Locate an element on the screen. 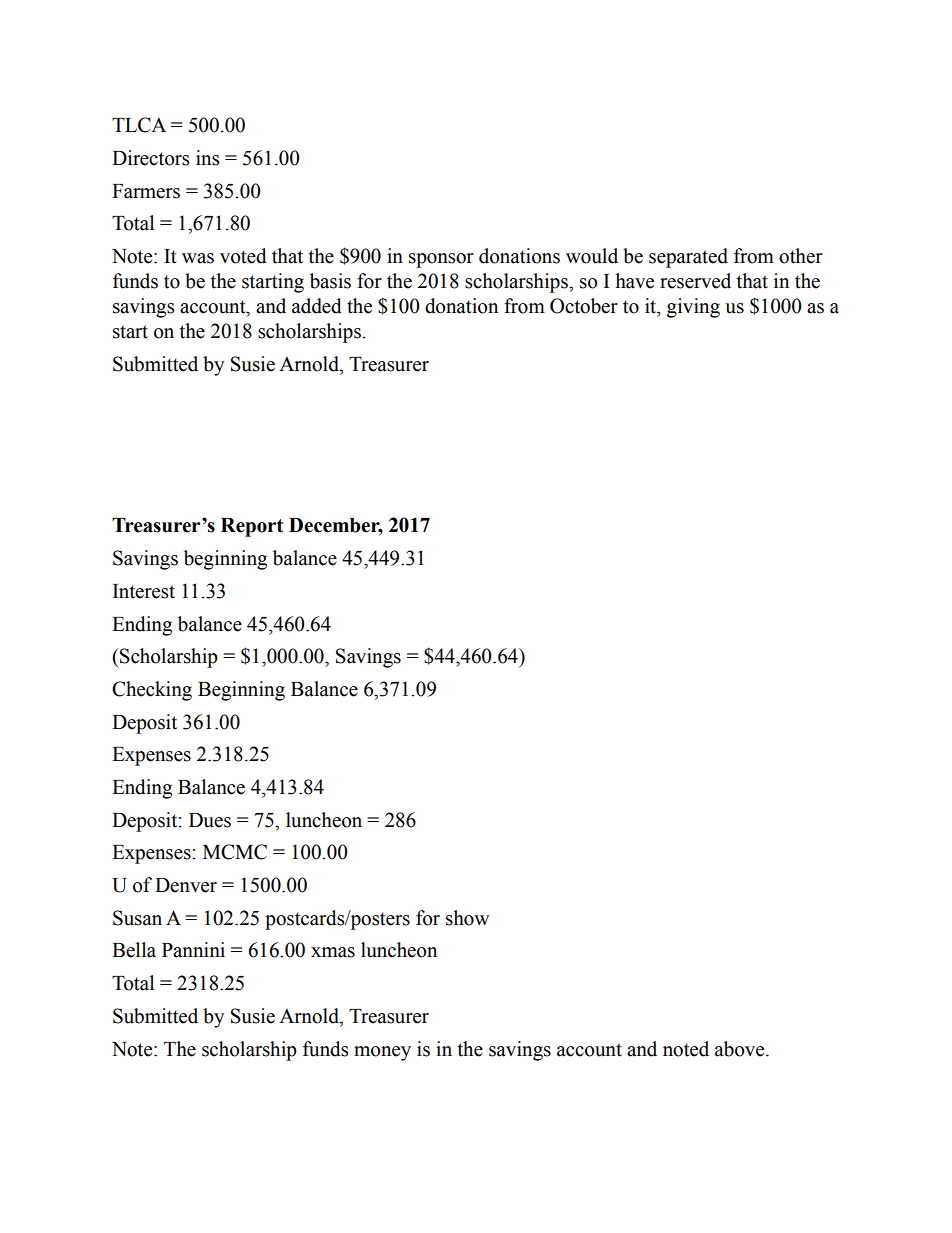 The width and height of the screenshot is (952, 1233). sponsor is located at coordinates (441, 260).
